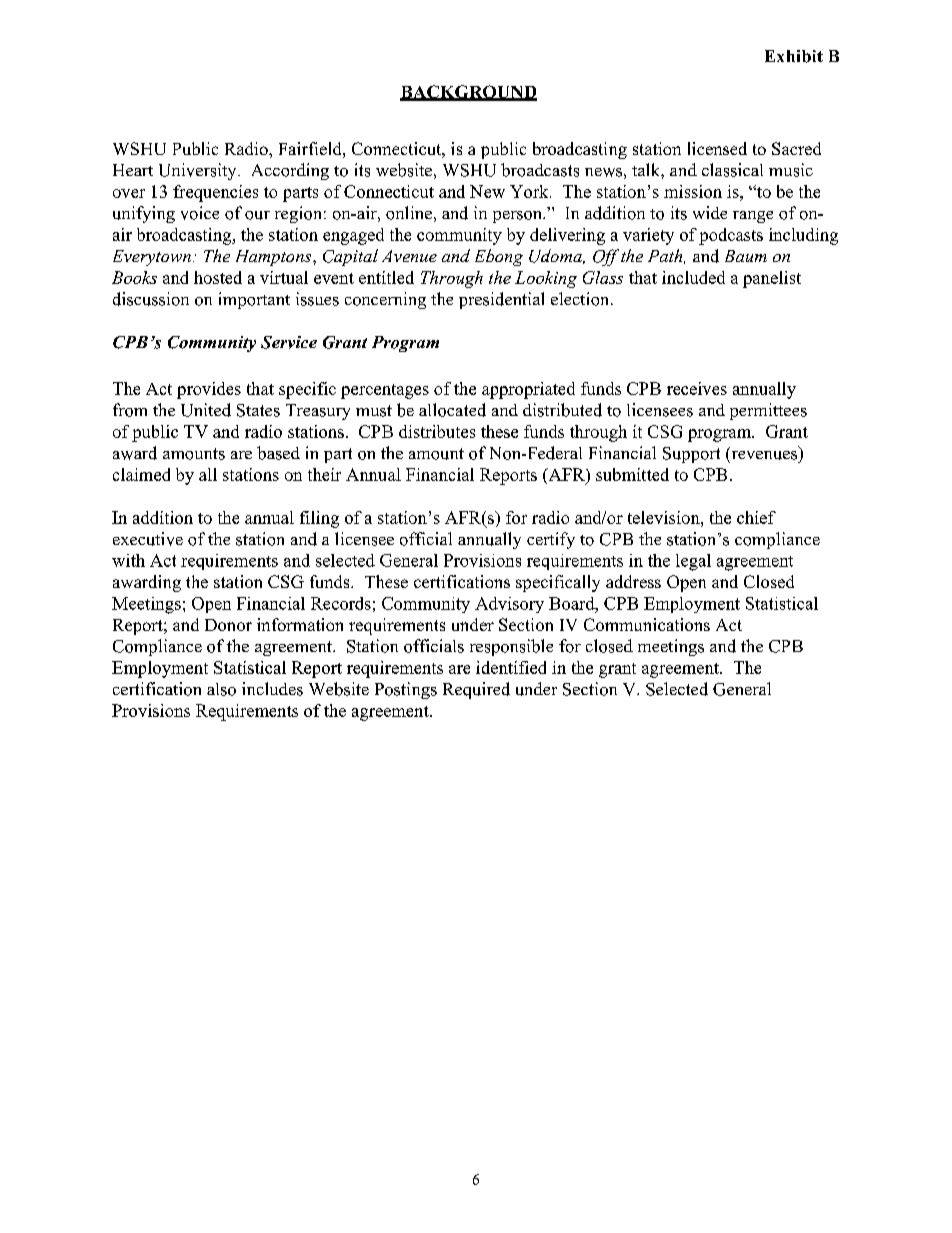 The width and height of the image is (952, 1233). Describe the element at coordinates (647, 624) in the image. I see `Communications` at that location.
